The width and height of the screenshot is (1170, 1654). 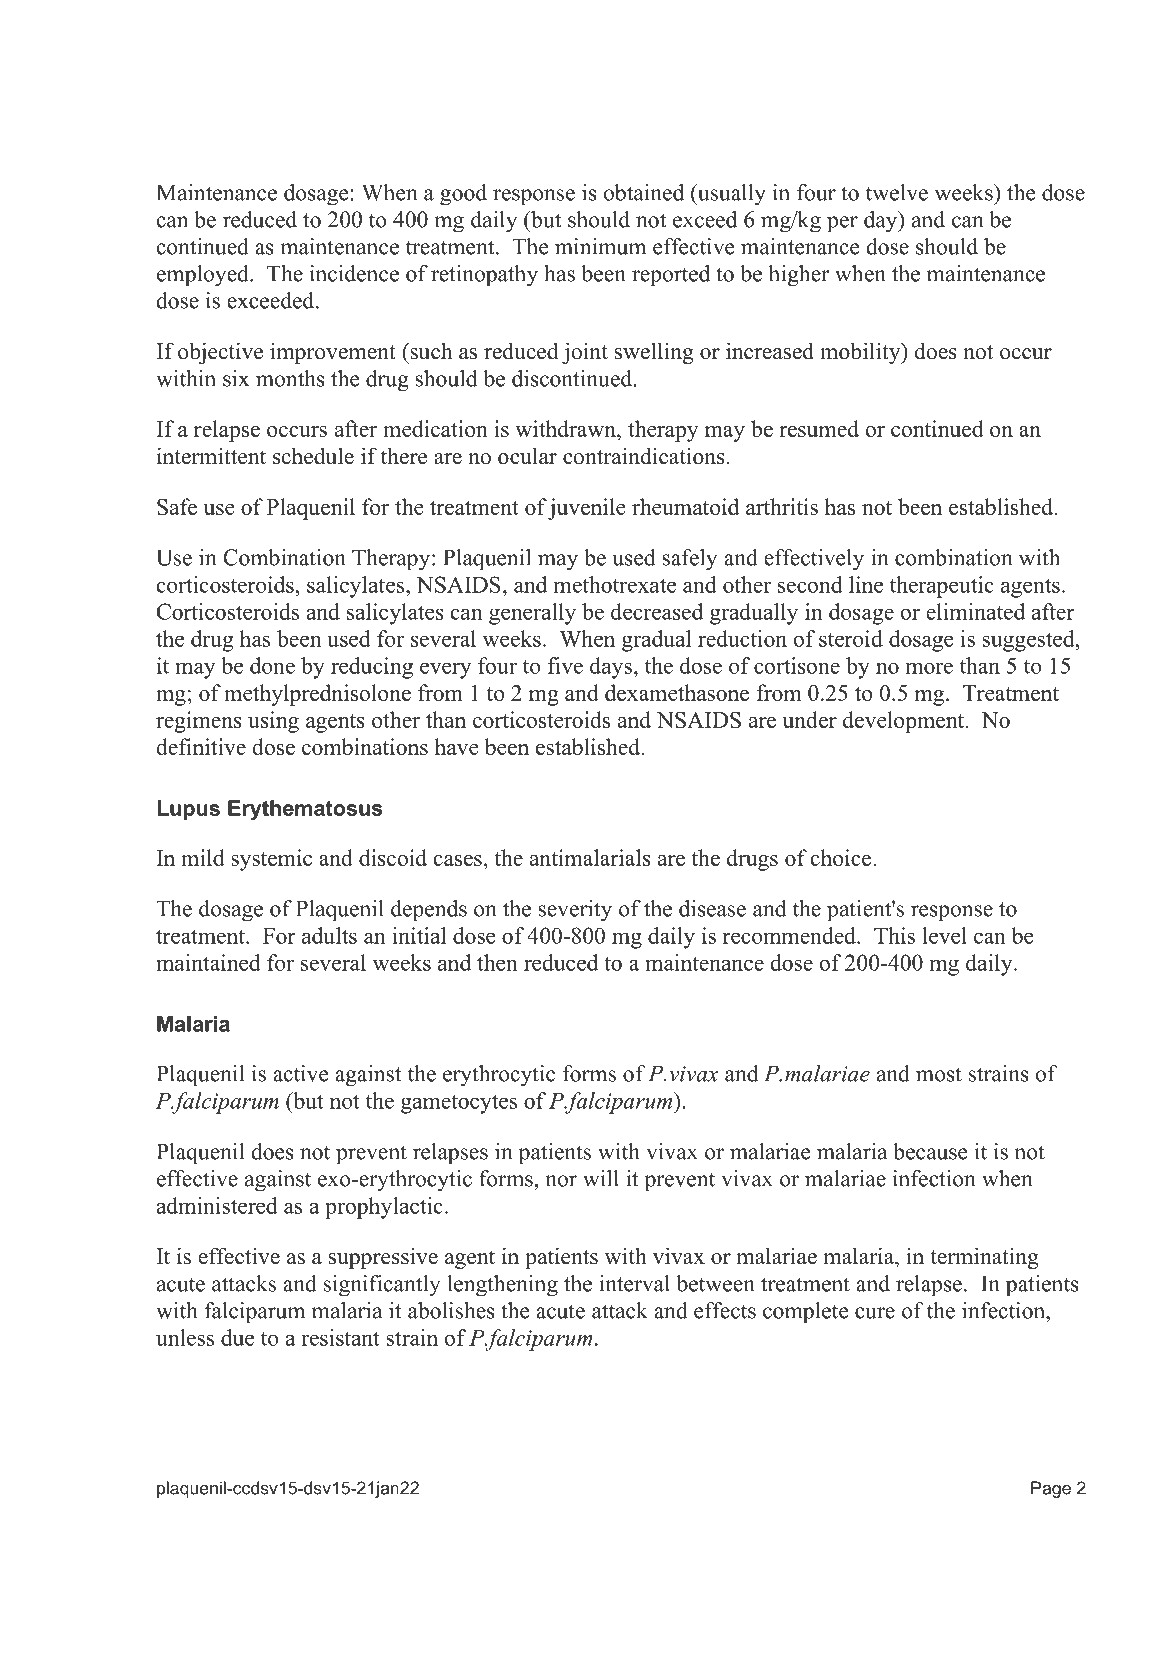 What do you see at coordinates (601, 1178) in the screenshot?
I see `will` at bounding box center [601, 1178].
